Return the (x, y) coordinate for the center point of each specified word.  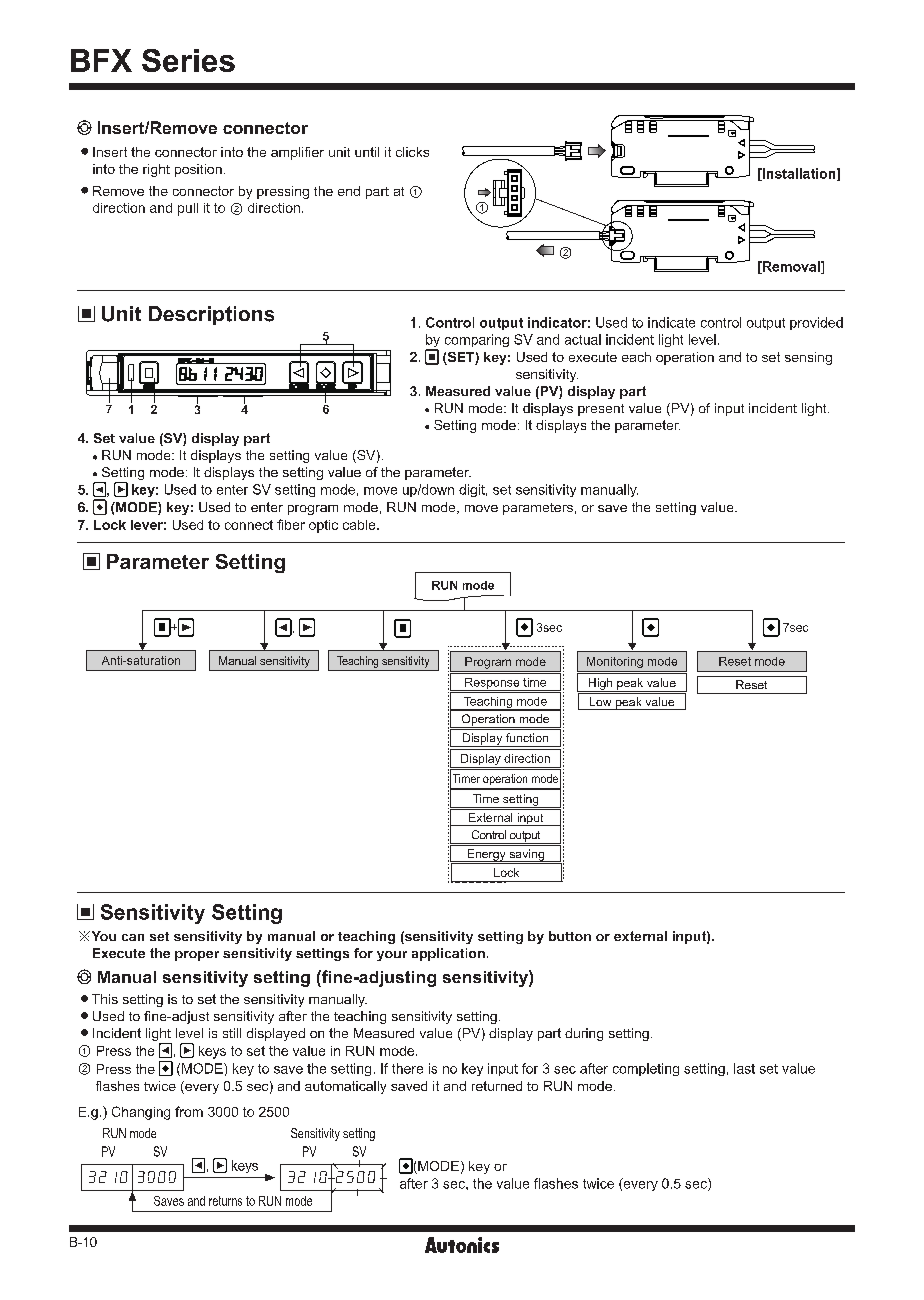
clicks (412, 152)
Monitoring (615, 662)
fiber (291, 524)
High (600, 685)
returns (225, 1201)
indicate (671, 322)
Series (188, 60)
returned (497, 1086)
